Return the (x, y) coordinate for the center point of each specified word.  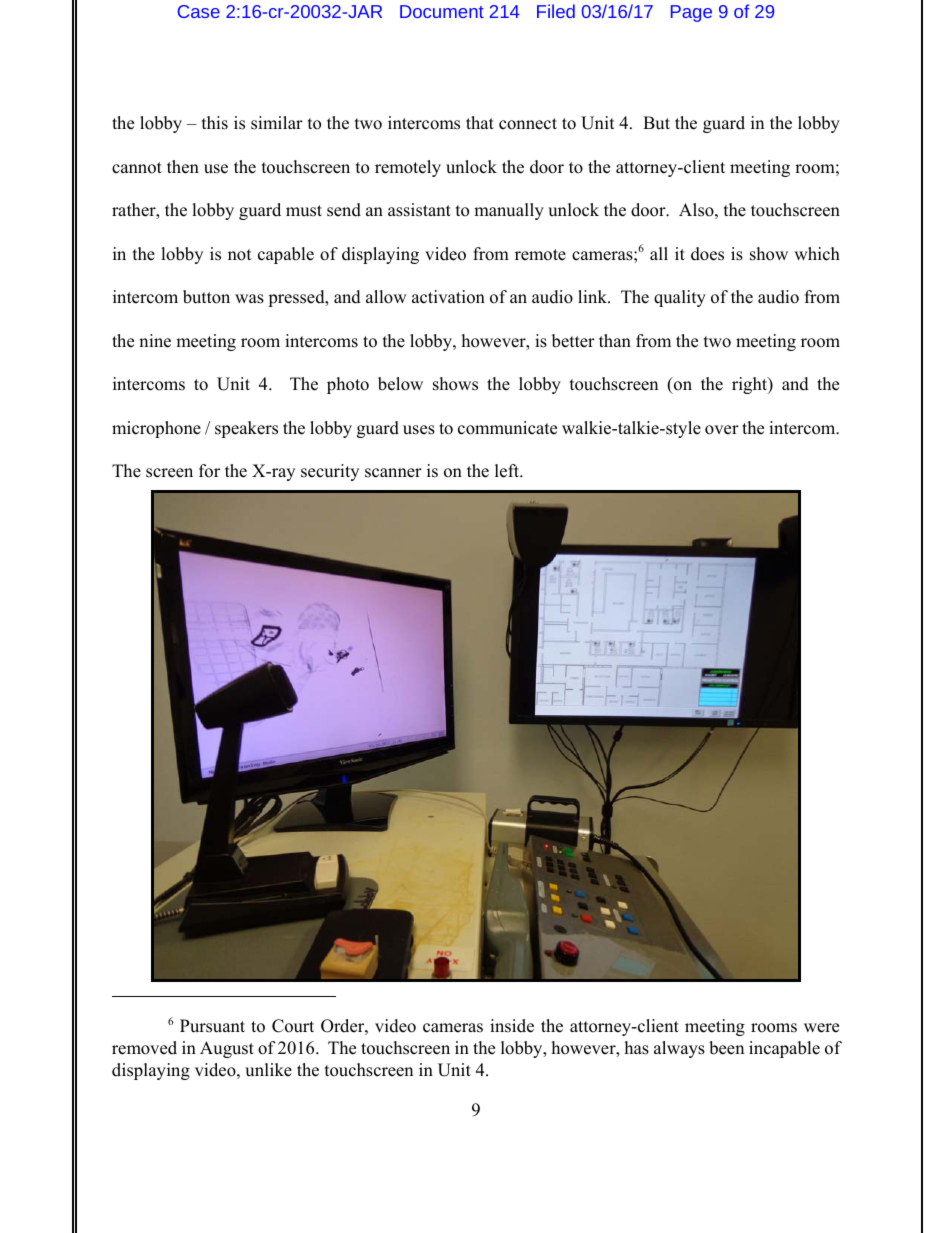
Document (442, 11)
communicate (507, 428)
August (227, 1049)
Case (199, 11)
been (726, 1048)
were (821, 1028)
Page (691, 13)
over (722, 430)
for (209, 471)
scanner (393, 473)
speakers (246, 429)
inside (512, 1026)
